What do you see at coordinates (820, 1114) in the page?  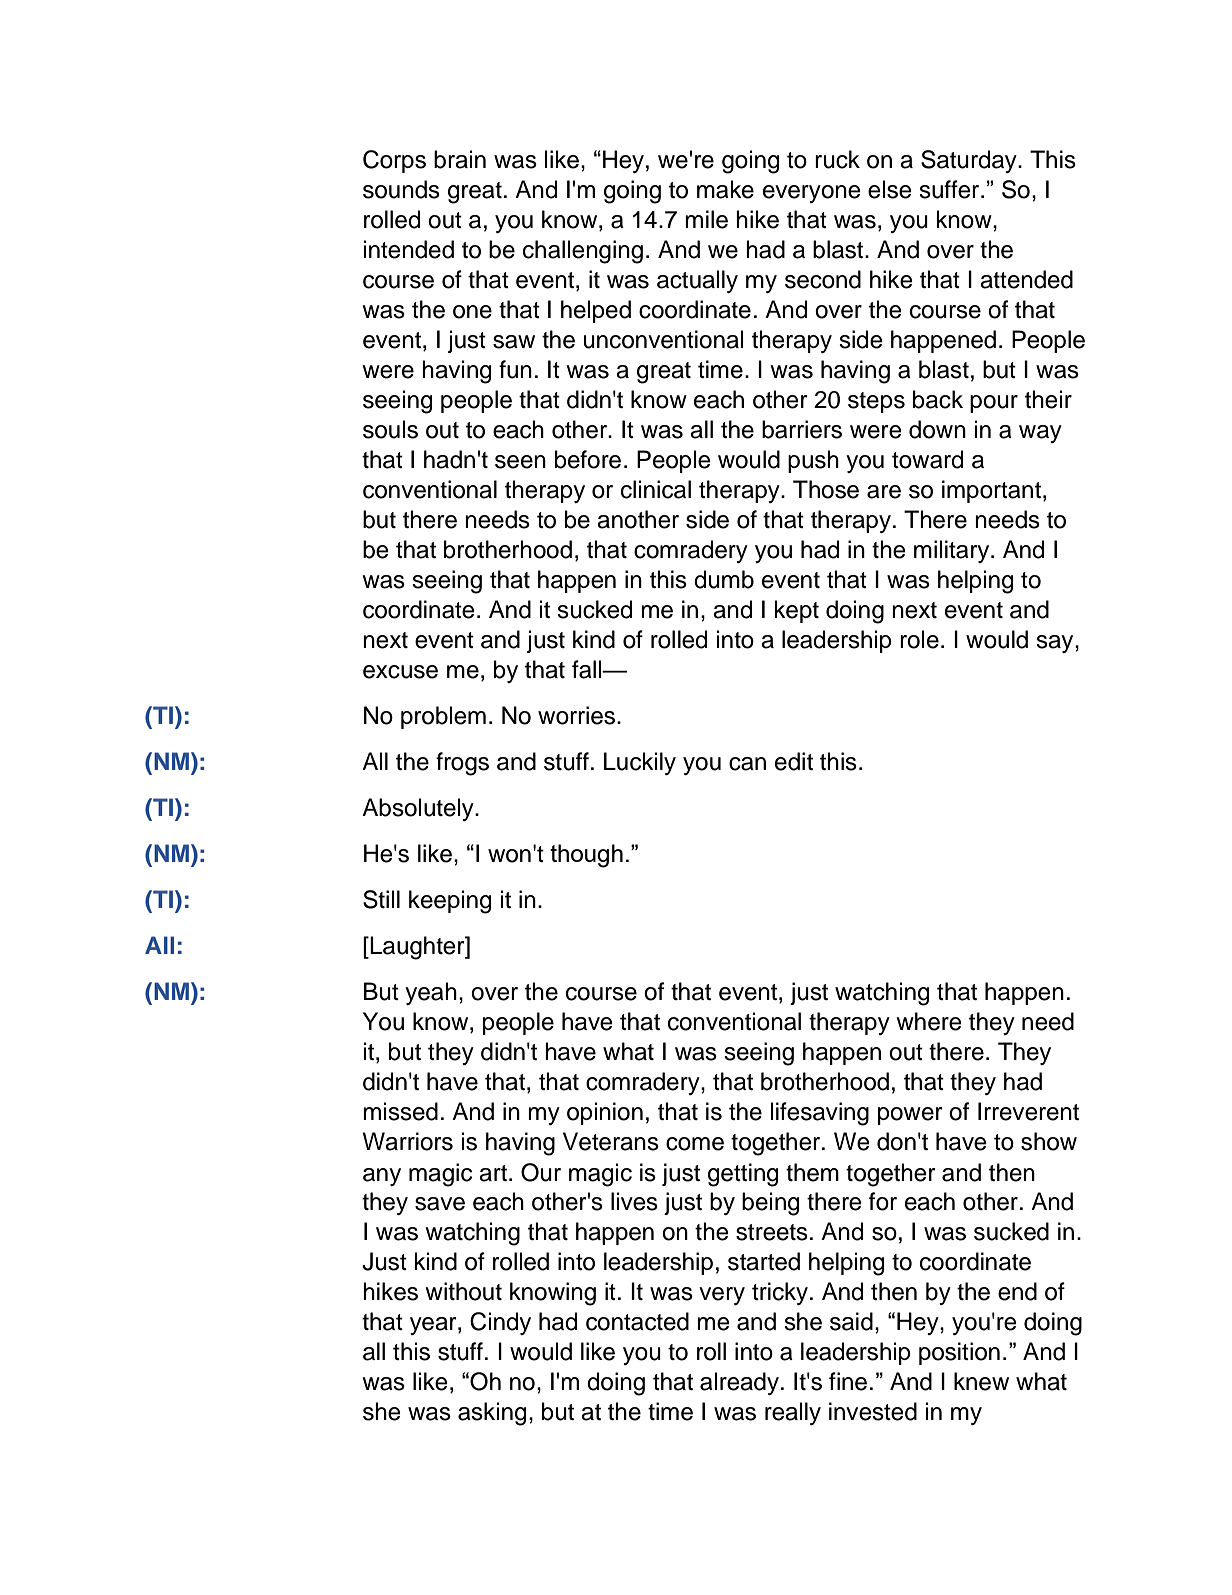 I see `lifesaving` at bounding box center [820, 1114].
